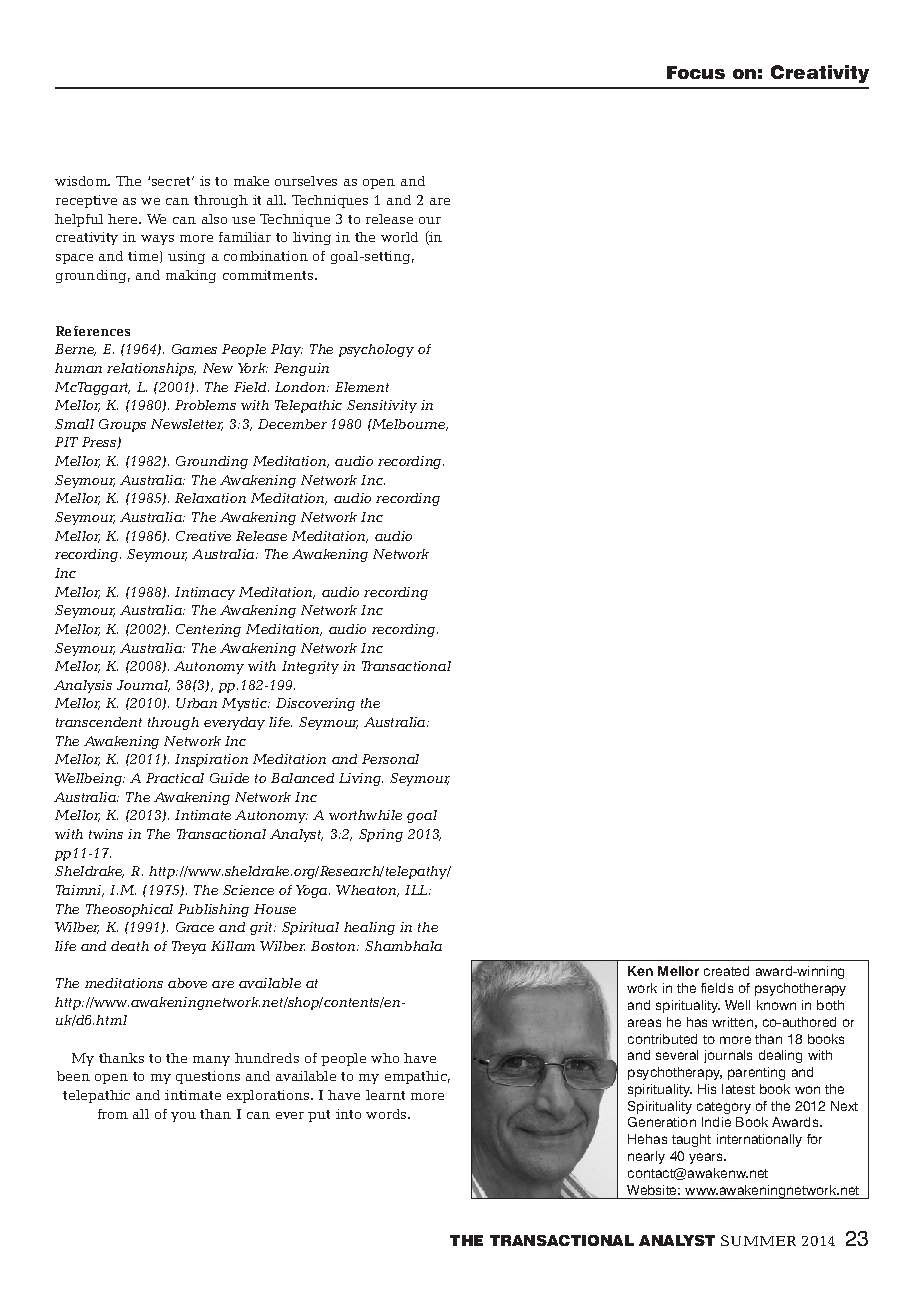  What do you see at coordinates (696, 72) in the image?
I see `Focus` at bounding box center [696, 72].
